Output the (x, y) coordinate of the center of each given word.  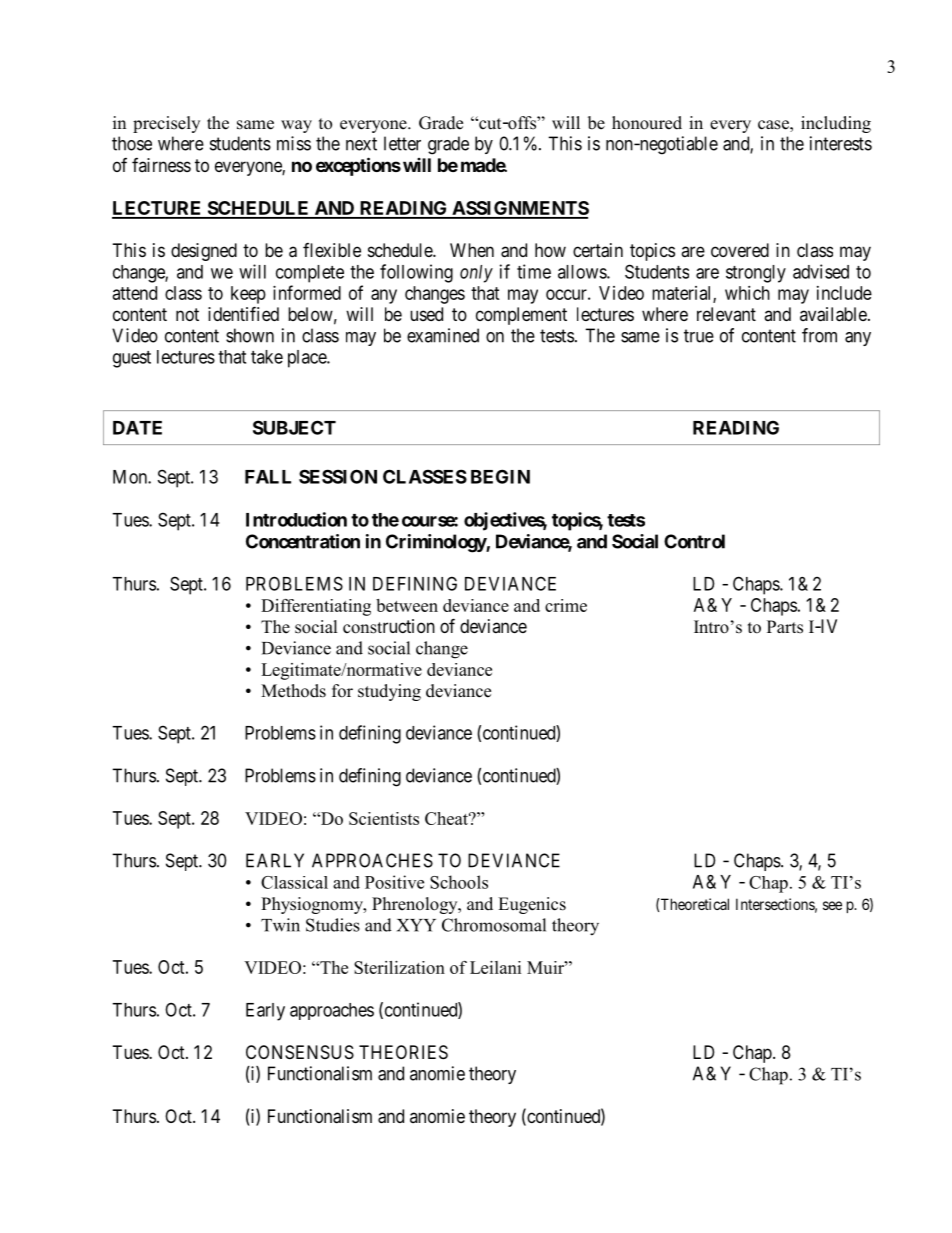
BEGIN (500, 476)
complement (521, 316)
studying (389, 692)
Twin (280, 925)
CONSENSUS (300, 1052)
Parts (785, 627)
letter (402, 143)
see (832, 905)
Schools (459, 882)
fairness (161, 165)
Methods (293, 691)
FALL (268, 477)
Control (694, 541)
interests (841, 143)
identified (243, 313)
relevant (726, 314)
